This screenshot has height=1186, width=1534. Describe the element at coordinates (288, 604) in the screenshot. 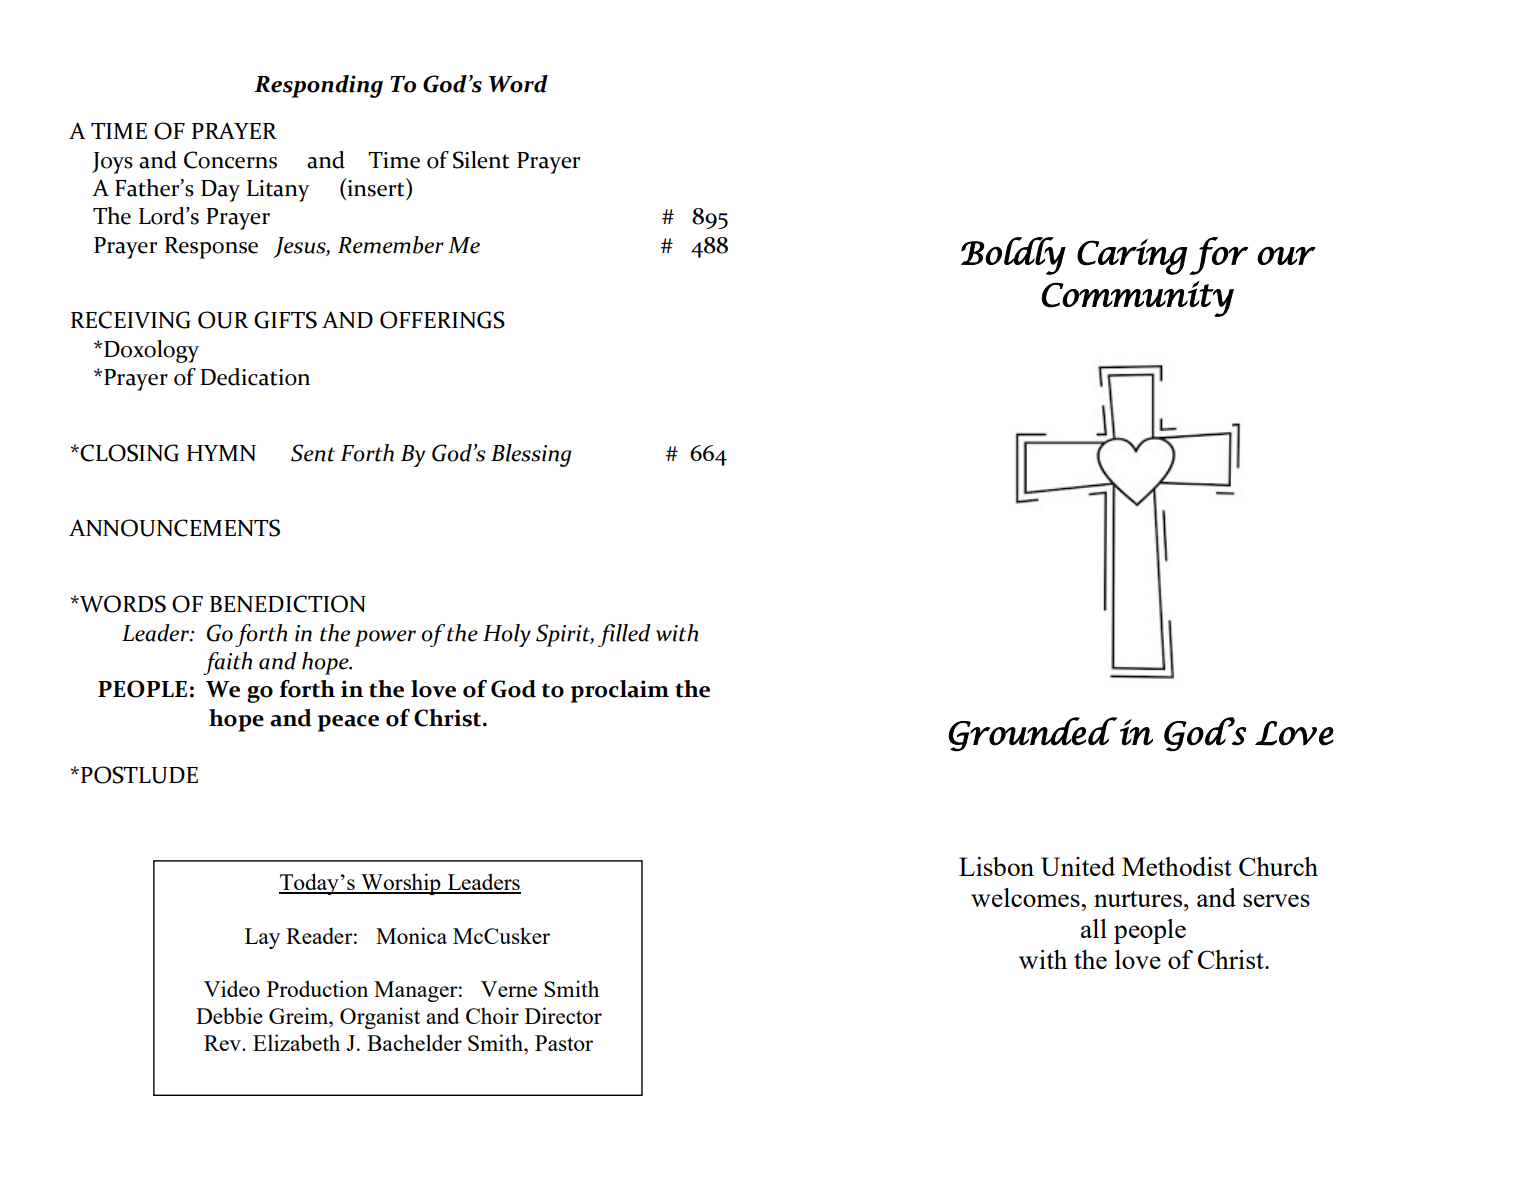

I see `BENEDICTION` at that location.
